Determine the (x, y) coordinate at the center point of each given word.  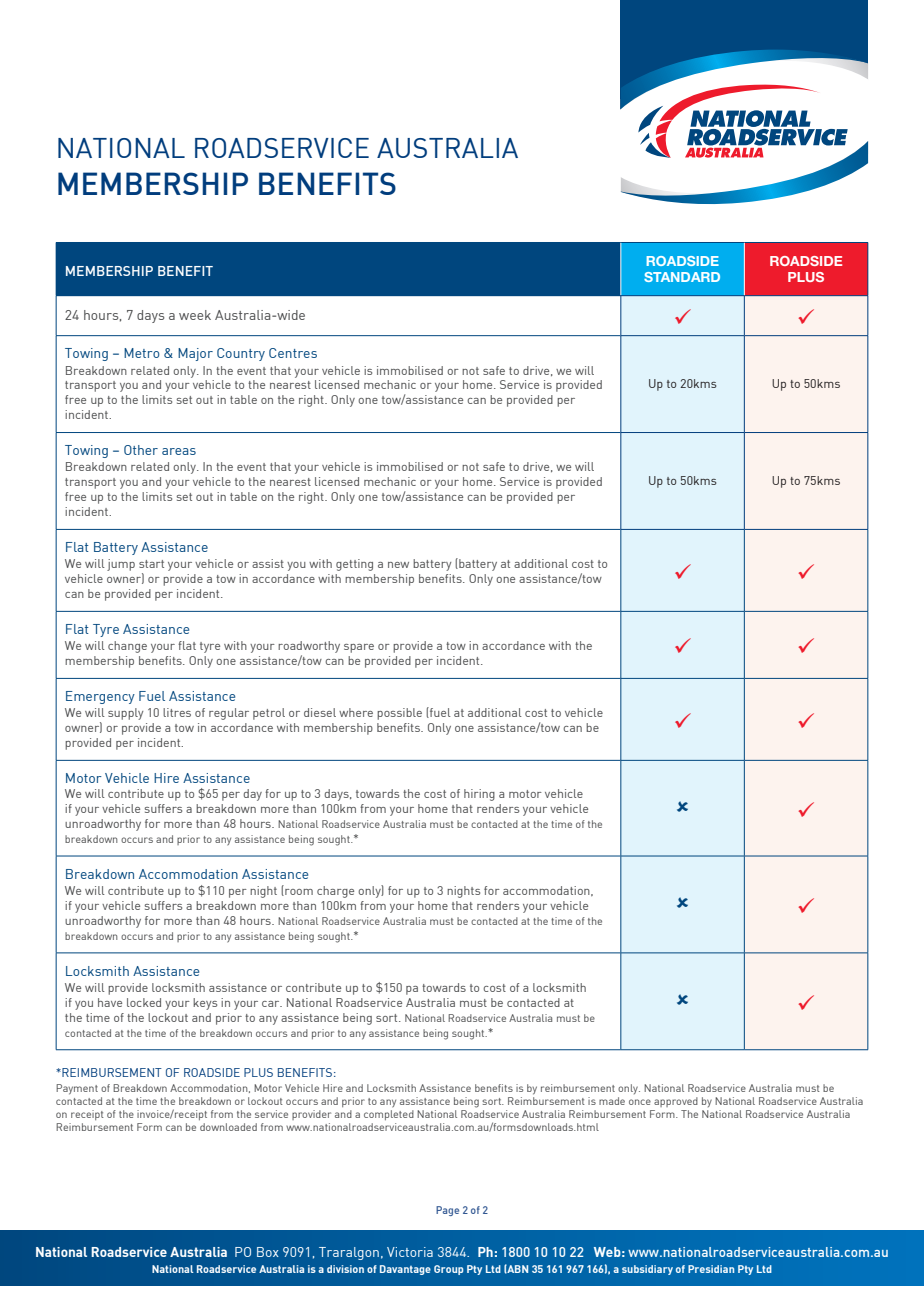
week (195, 315)
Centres (293, 353)
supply (125, 714)
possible (399, 714)
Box (268, 1252)
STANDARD (682, 277)
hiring (479, 795)
